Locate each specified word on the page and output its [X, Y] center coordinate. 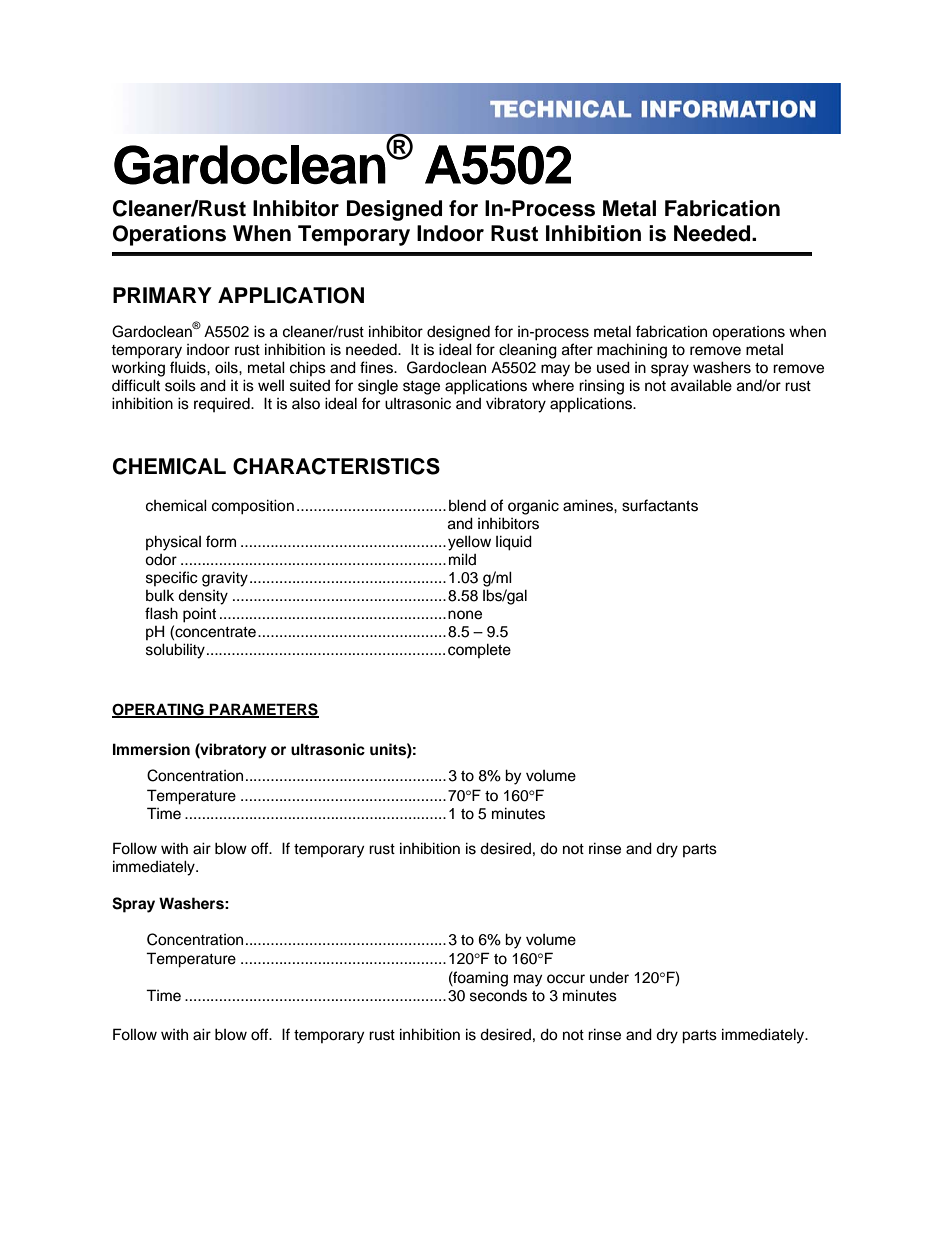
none [465, 615]
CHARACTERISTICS [336, 466]
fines [377, 367]
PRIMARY [162, 295]
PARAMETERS [263, 710]
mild [462, 559]
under [609, 977]
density [203, 597]
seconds [498, 996]
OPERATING [159, 710]
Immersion [151, 749]
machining [632, 351]
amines [589, 505]
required [223, 405]
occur [566, 979]
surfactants [660, 505]
